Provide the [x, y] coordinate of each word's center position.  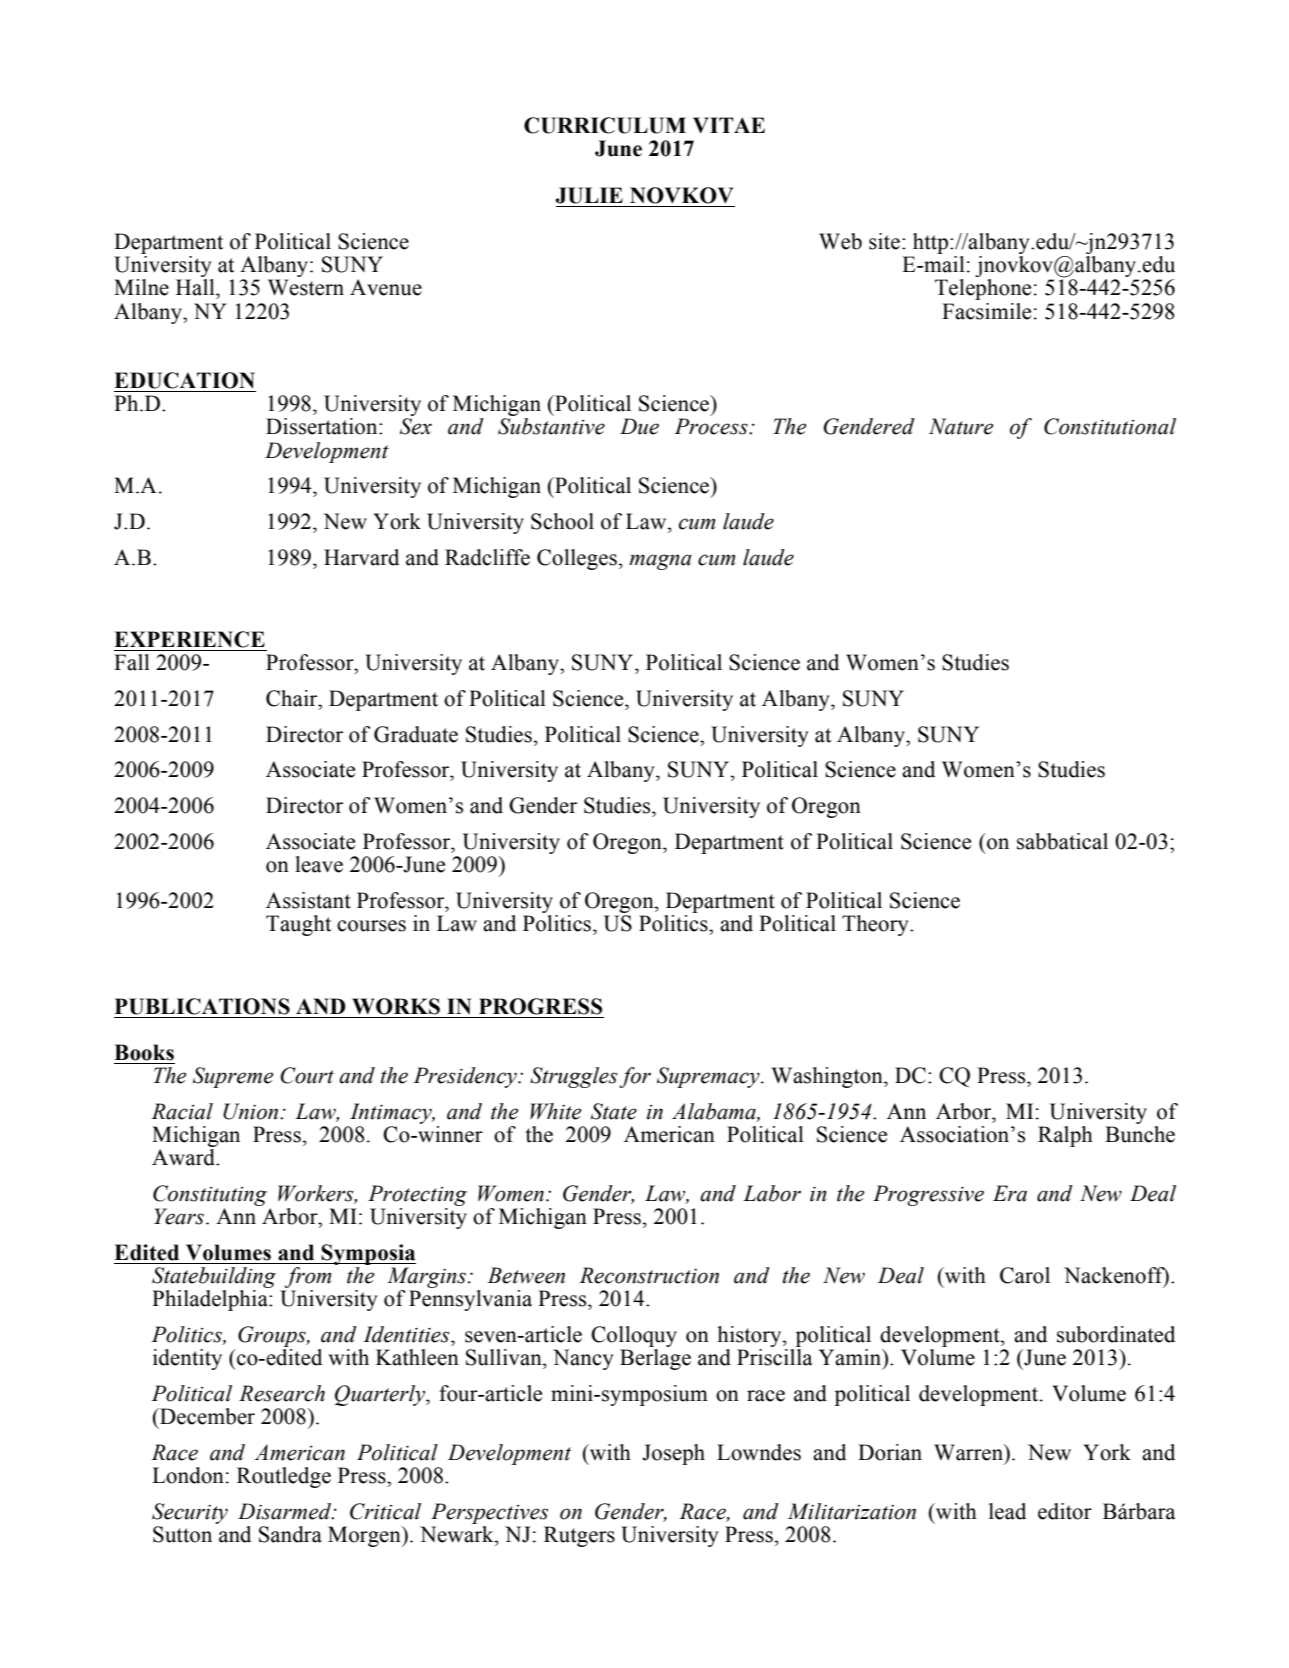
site [884, 241]
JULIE [589, 195]
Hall [196, 287]
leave [319, 864]
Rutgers [579, 1536]
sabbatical [1062, 841]
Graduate [416, 734]
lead [1007, 1511]
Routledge [284, 1477]
